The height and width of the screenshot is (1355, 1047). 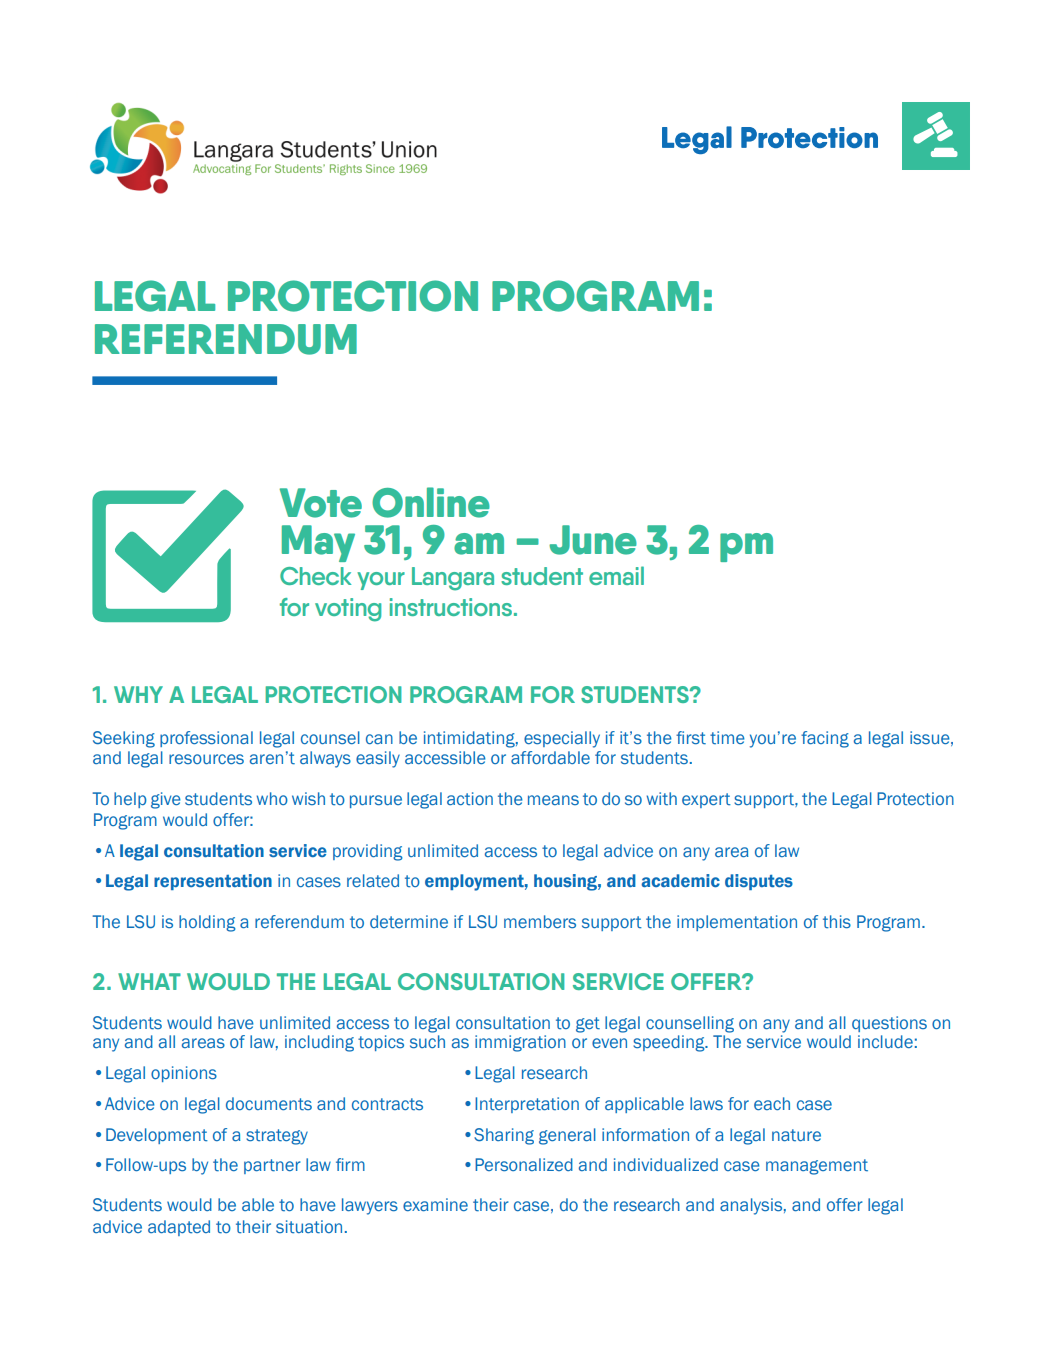 What do you see at coordinates (759, 882) in the screenshot?
I see `disputes` at bounding box center [759, 882].
